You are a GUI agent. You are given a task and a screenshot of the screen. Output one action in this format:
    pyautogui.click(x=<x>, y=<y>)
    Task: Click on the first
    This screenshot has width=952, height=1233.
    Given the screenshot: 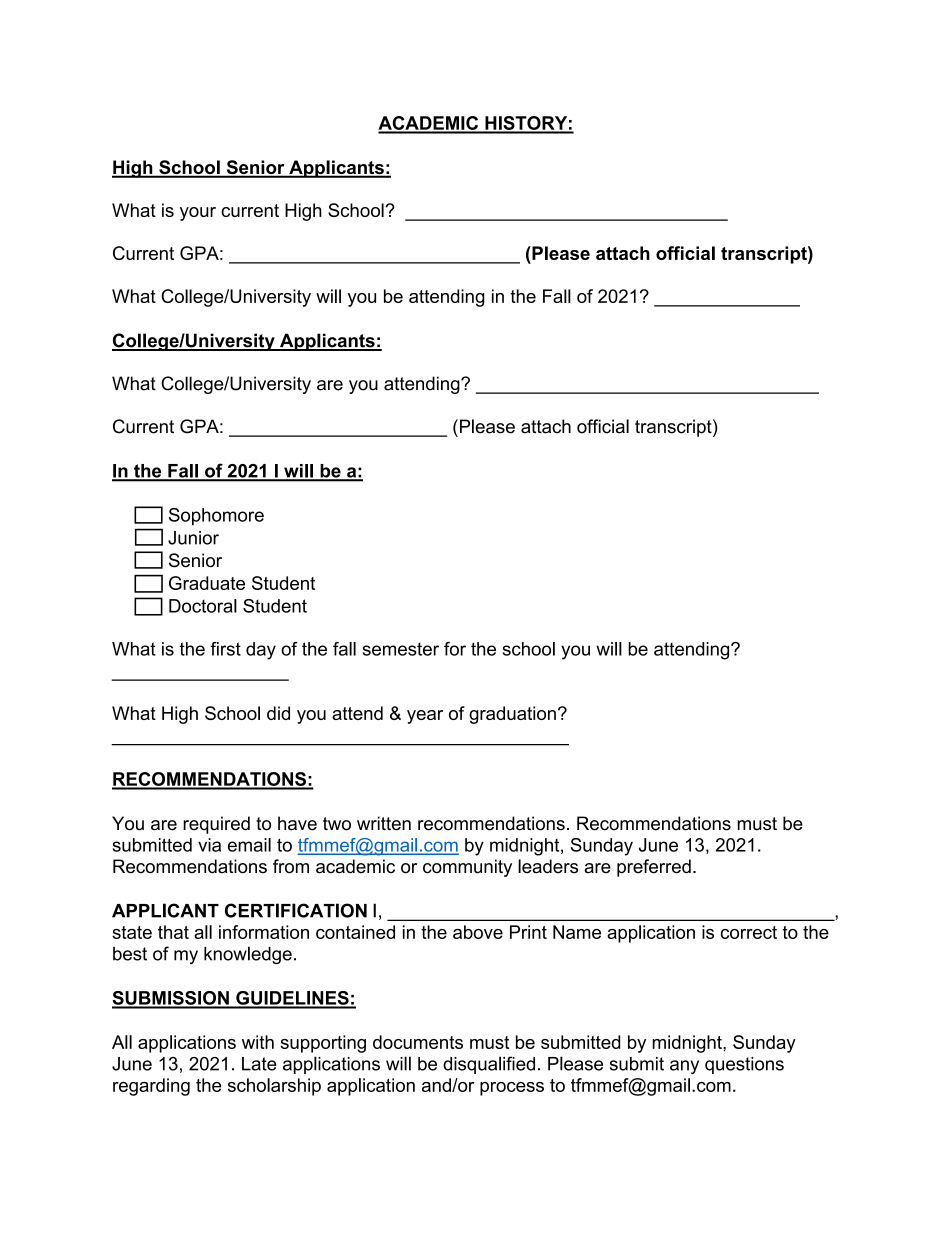 What is the action you would take?
    pyautogui.click(x=225, y=649)
